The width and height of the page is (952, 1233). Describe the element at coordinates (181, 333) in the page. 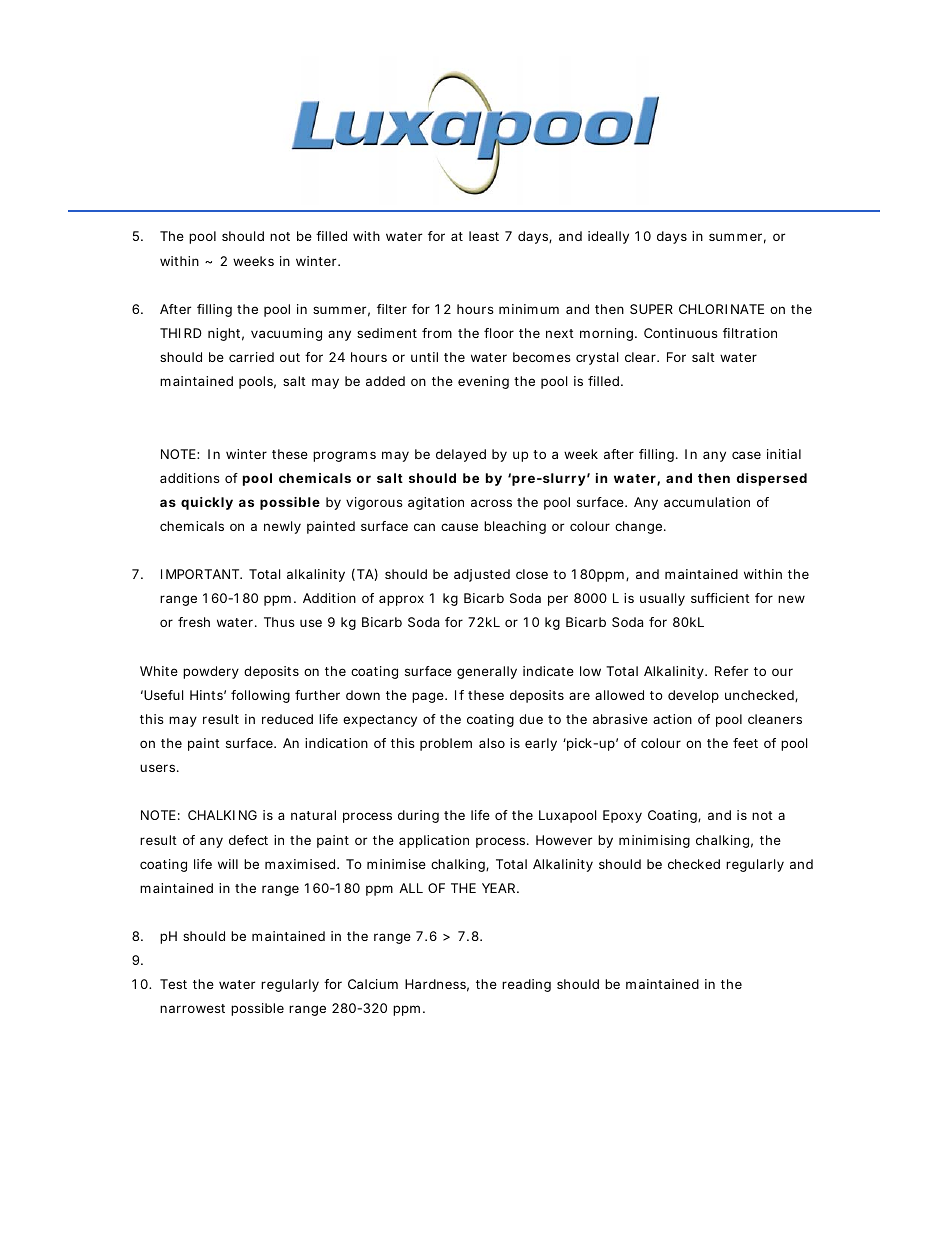

I see `THIRD` at that location.
